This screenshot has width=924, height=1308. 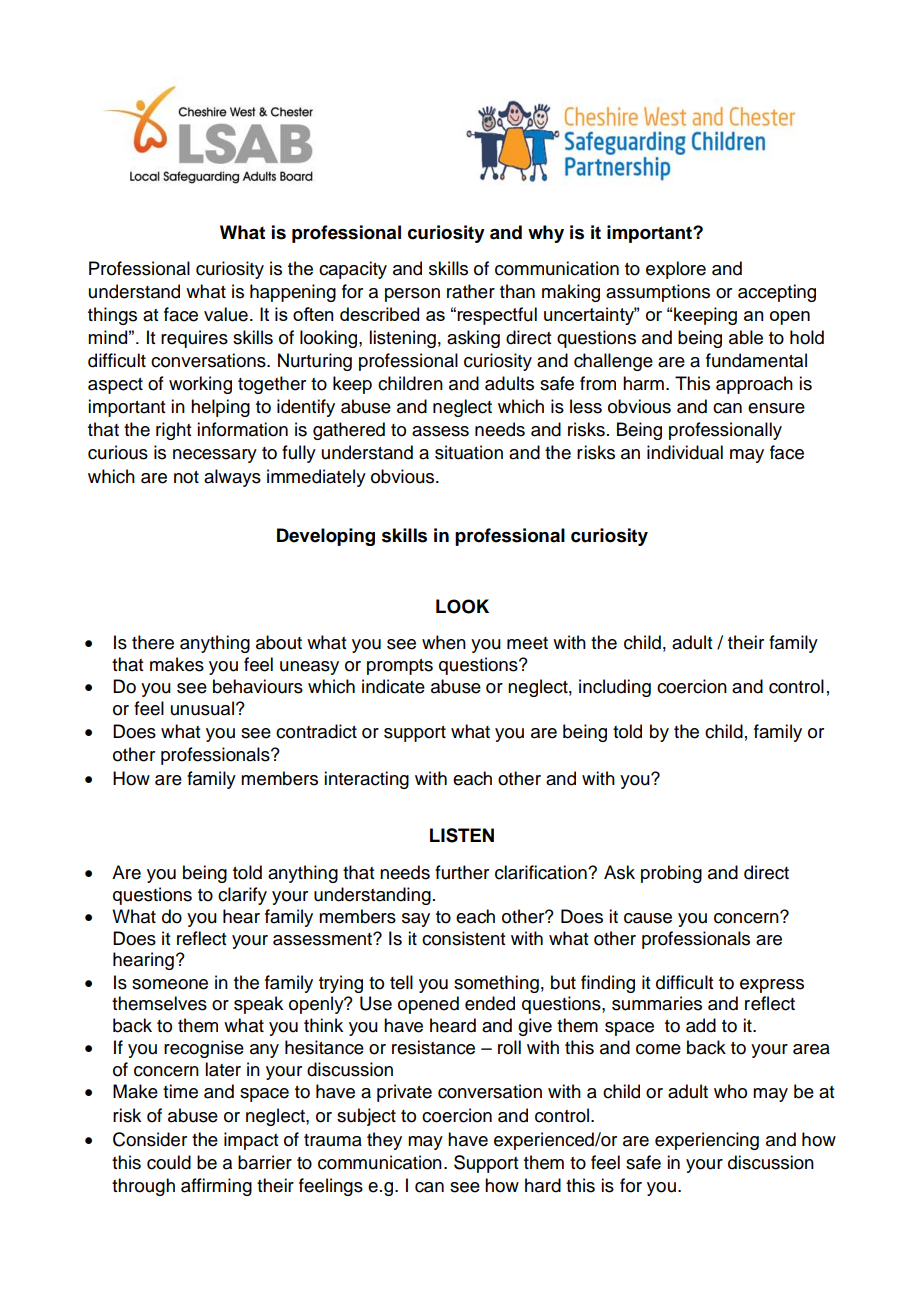 What do you see at coordinates (202, 708) in the screenshot?
I see `unusual` at bounding box center [202, 708].
